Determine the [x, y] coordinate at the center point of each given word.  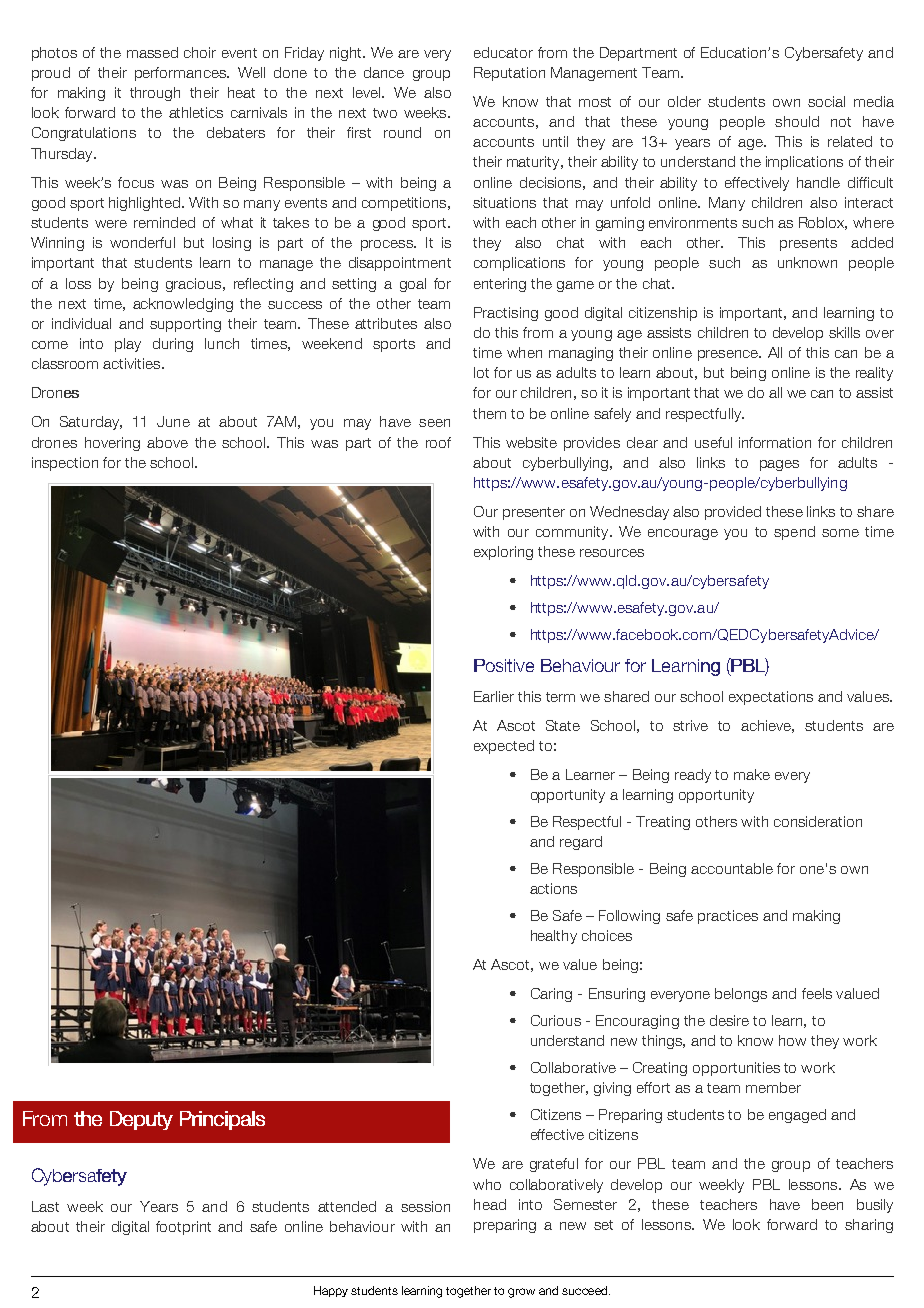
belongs [741, 995]
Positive [504, 665]
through [155, 94]
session [425, 1206]
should [797, 121]
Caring [551, 995]
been [827, 1204]
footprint [183, 1228]
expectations [771, 698]
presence [729, 355]
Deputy [141, 1120]
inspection [65, 464]
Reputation [509, 74]
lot [481, 372]
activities [133, 363]
